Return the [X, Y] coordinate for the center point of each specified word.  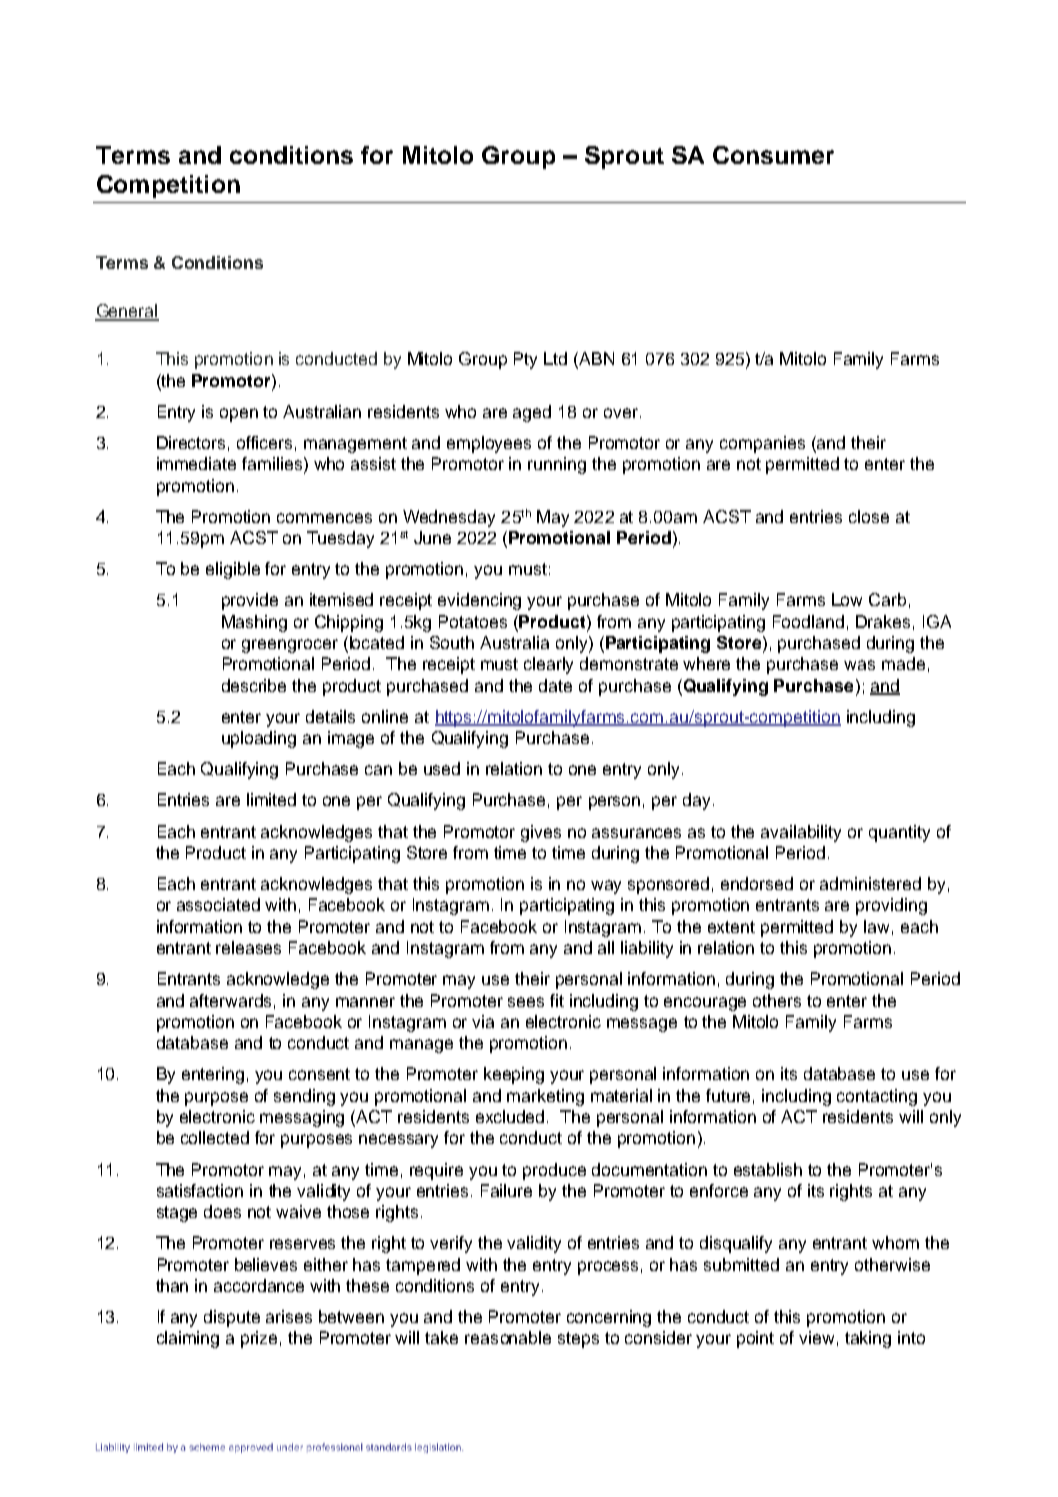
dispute [232, 1318]
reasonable [508, 1337]
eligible [233, 570]
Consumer [773, 155]
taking [868, 1339]
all [606, 947]
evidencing [479, 601]
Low [847, 599]
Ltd [555, 358]
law [876, 926]
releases [248, 947]
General [127, 312]
